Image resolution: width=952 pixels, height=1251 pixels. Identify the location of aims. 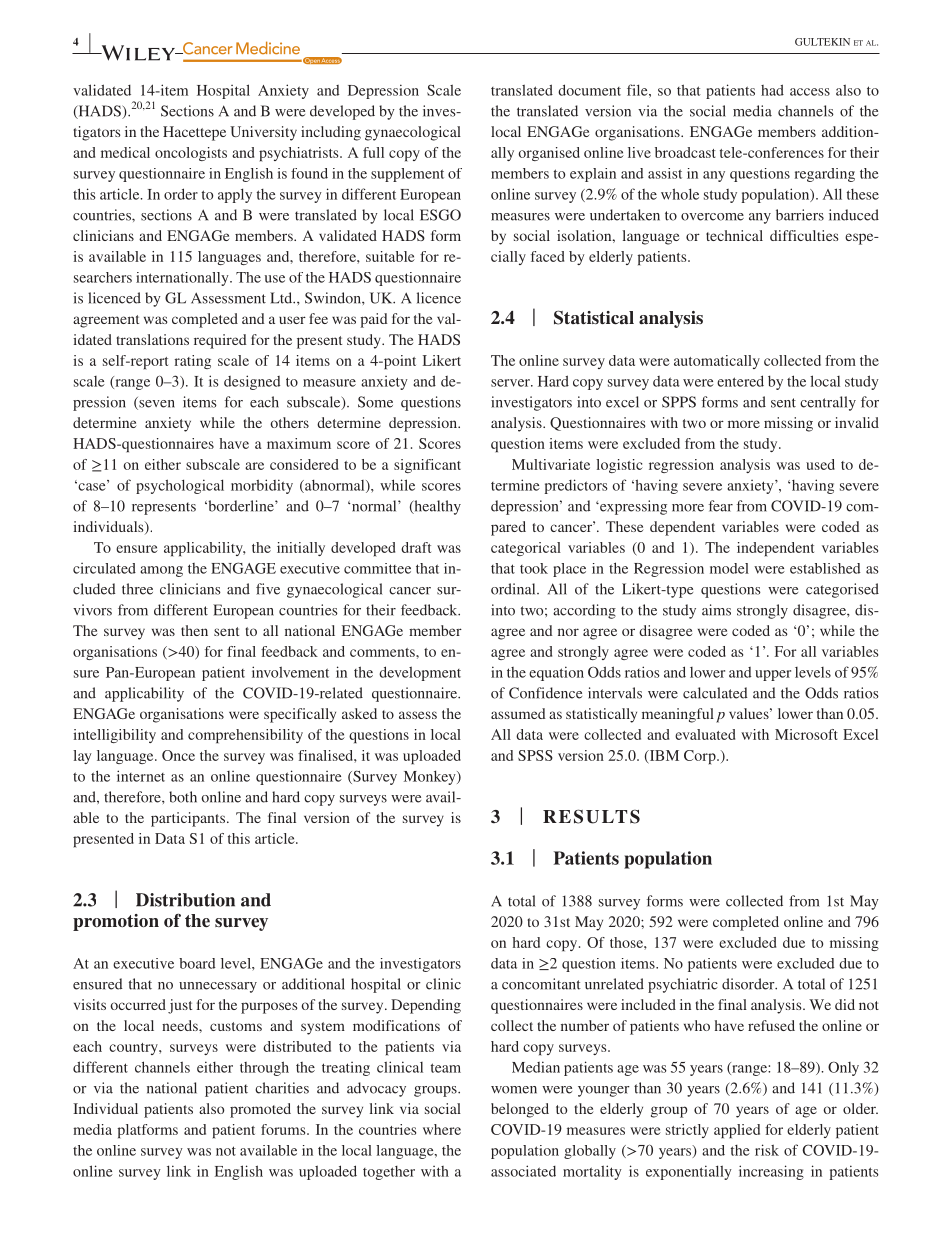
(716, 610).
